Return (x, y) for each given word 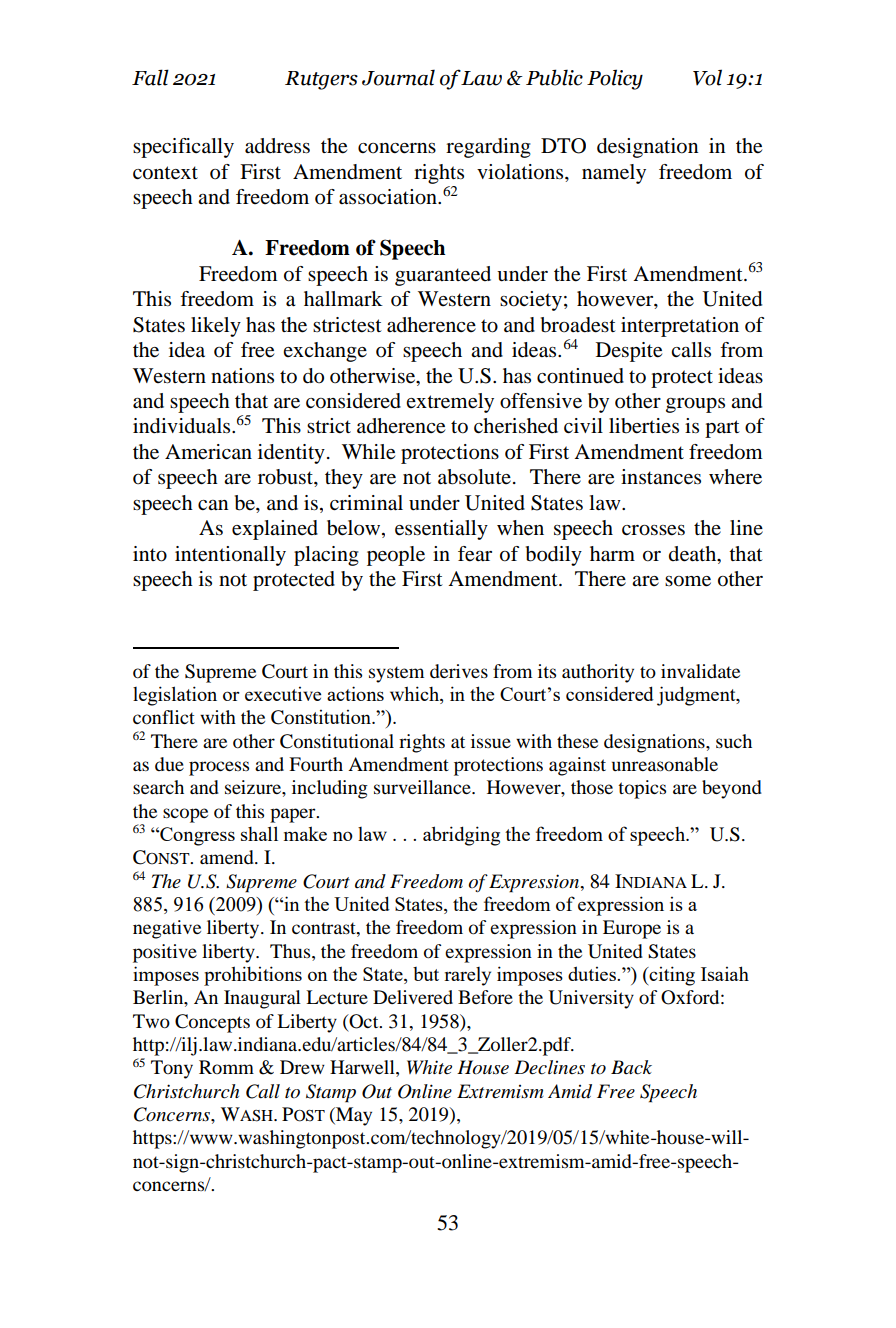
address (277, 146)
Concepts (212, 1023)
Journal (398, 77)
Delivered (413, 997)
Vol (707, 77)
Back (631, 1067)
